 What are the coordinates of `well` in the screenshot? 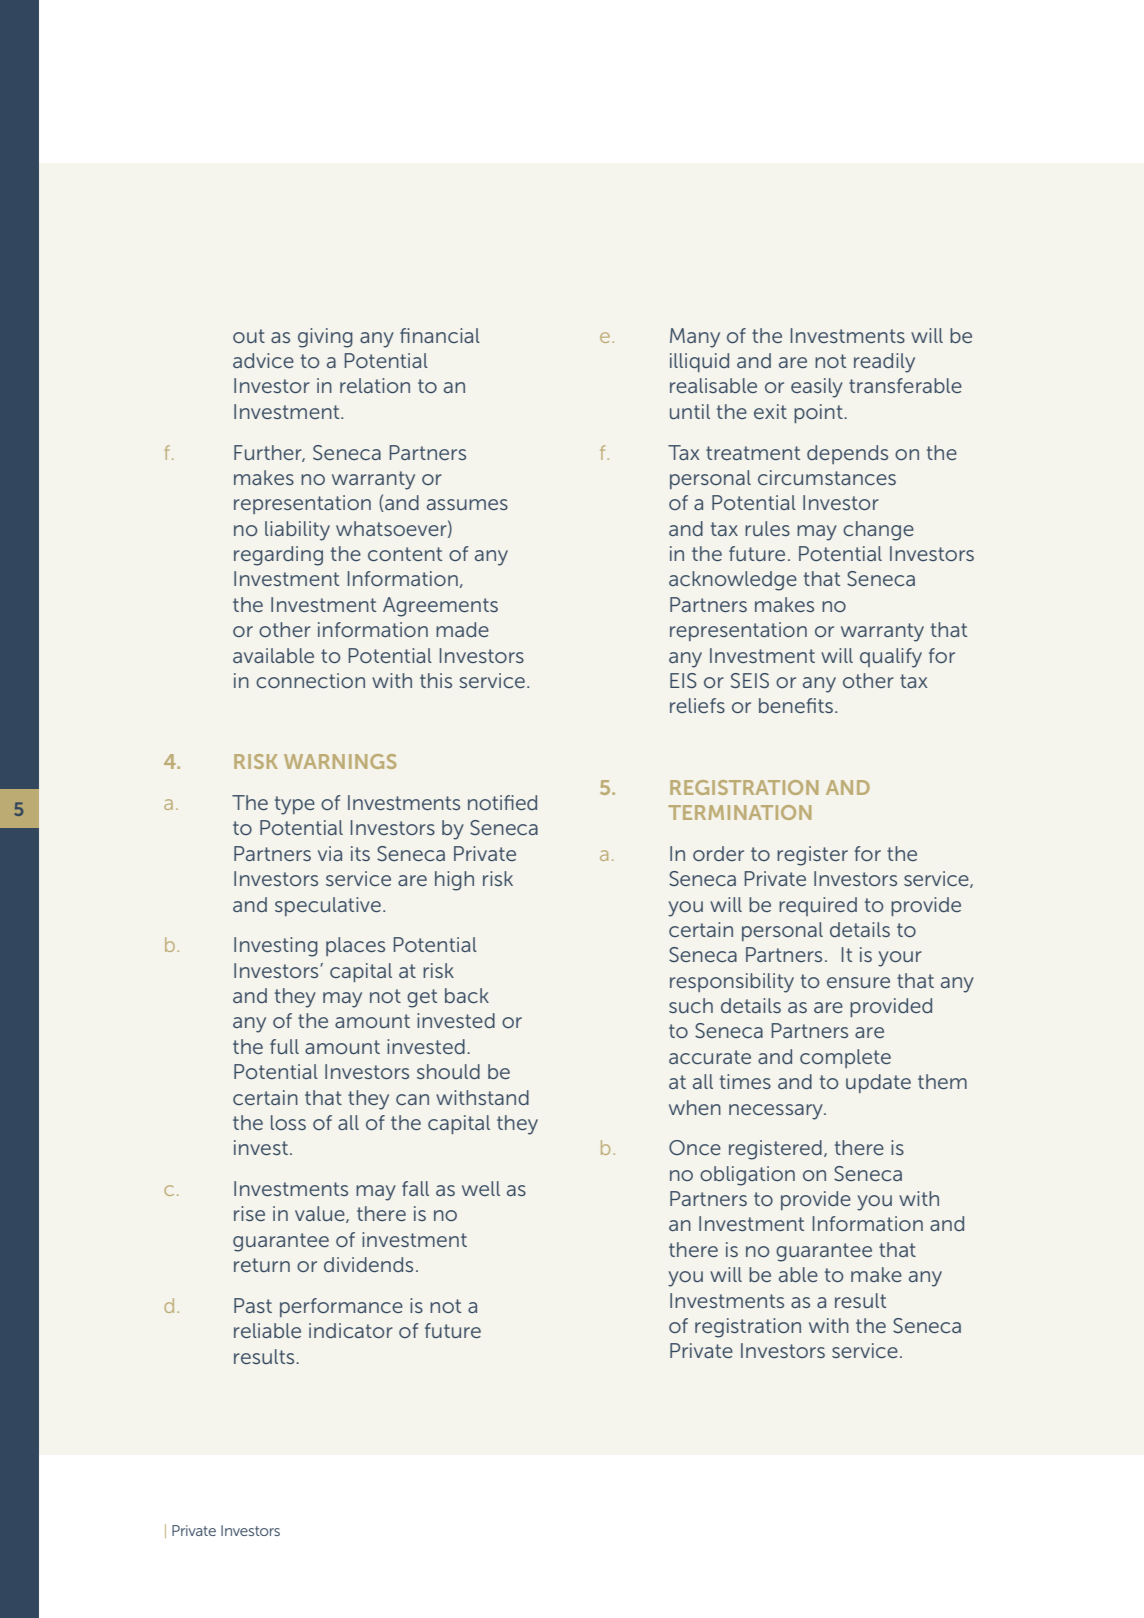 It's located at (481, 1188).
